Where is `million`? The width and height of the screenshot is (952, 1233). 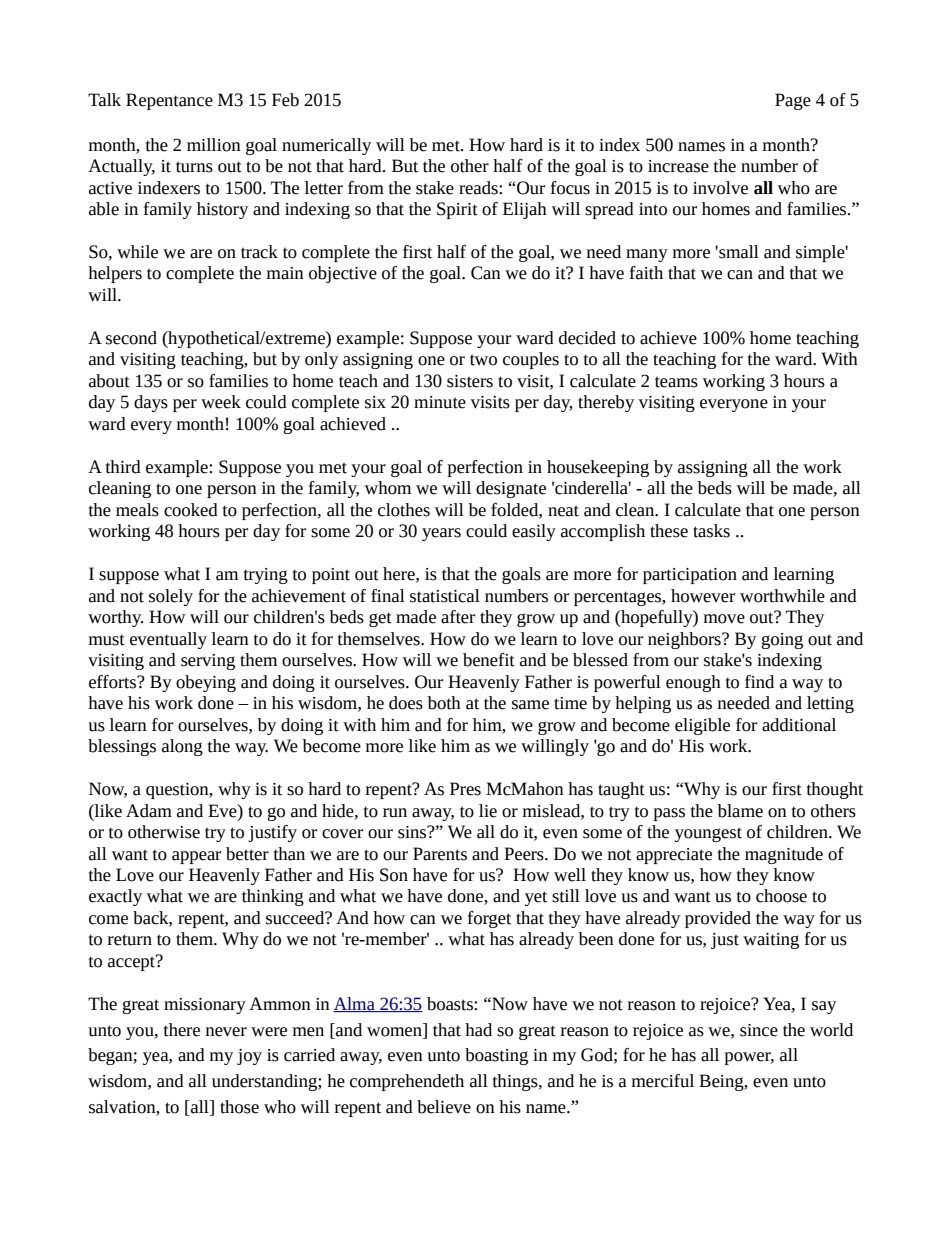
million is located at coordinates (214, 145).
